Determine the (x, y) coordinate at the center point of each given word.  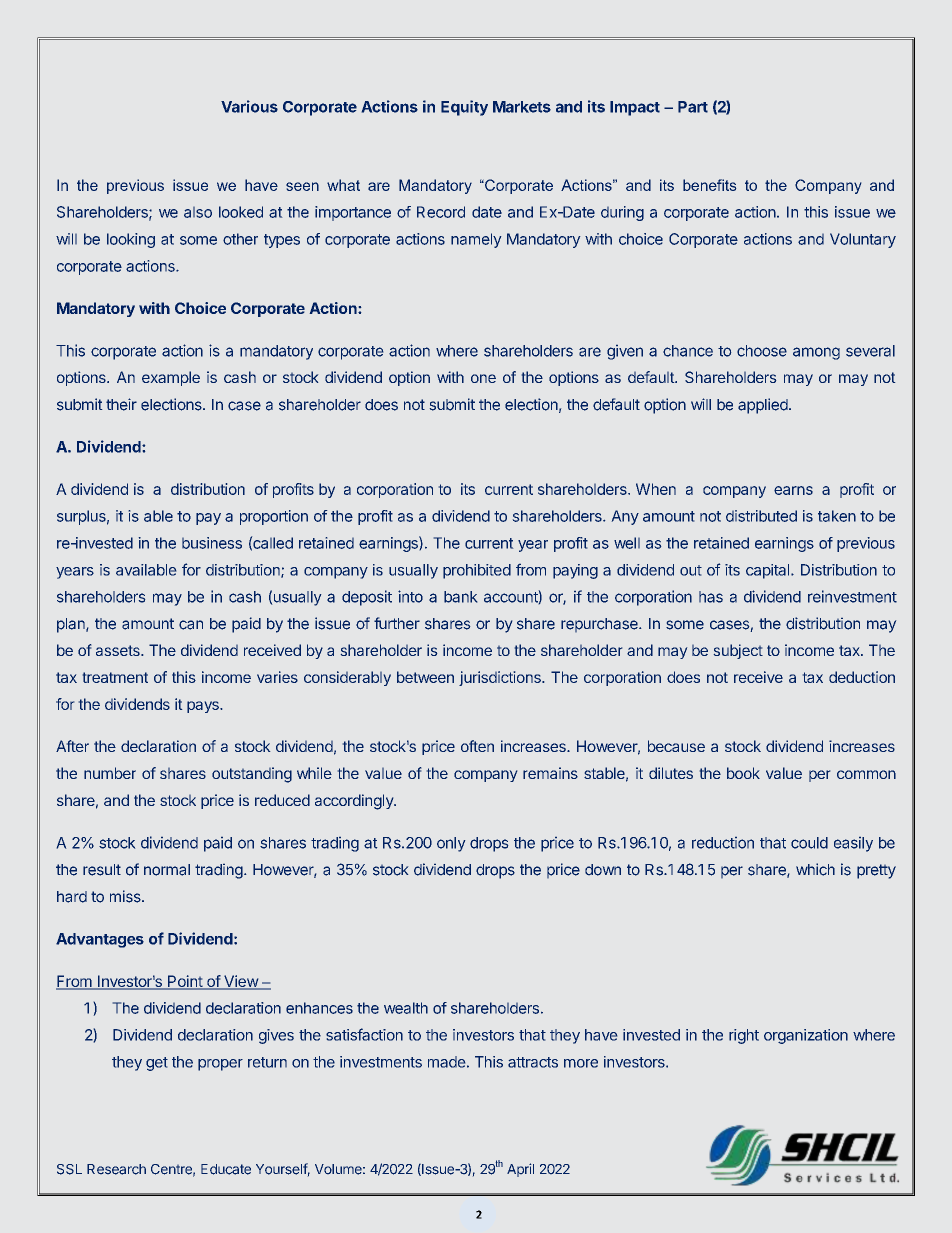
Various (249, 106)
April (520, 1170)
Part (693, 107)
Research (116, 1169)
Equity (464, 108)
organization (806, 1036)
